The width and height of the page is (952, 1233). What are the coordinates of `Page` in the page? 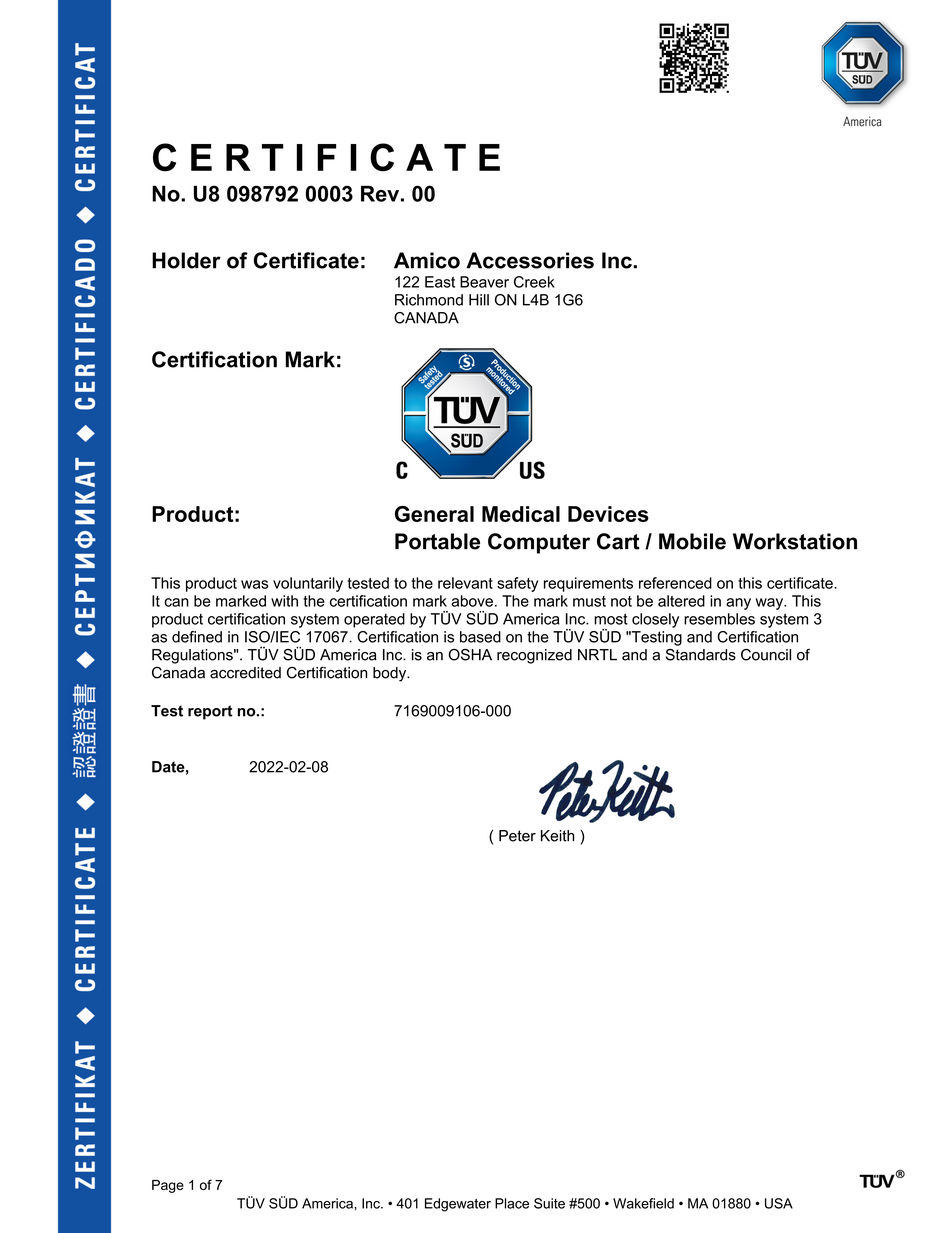 It's located at (168, 1186).
